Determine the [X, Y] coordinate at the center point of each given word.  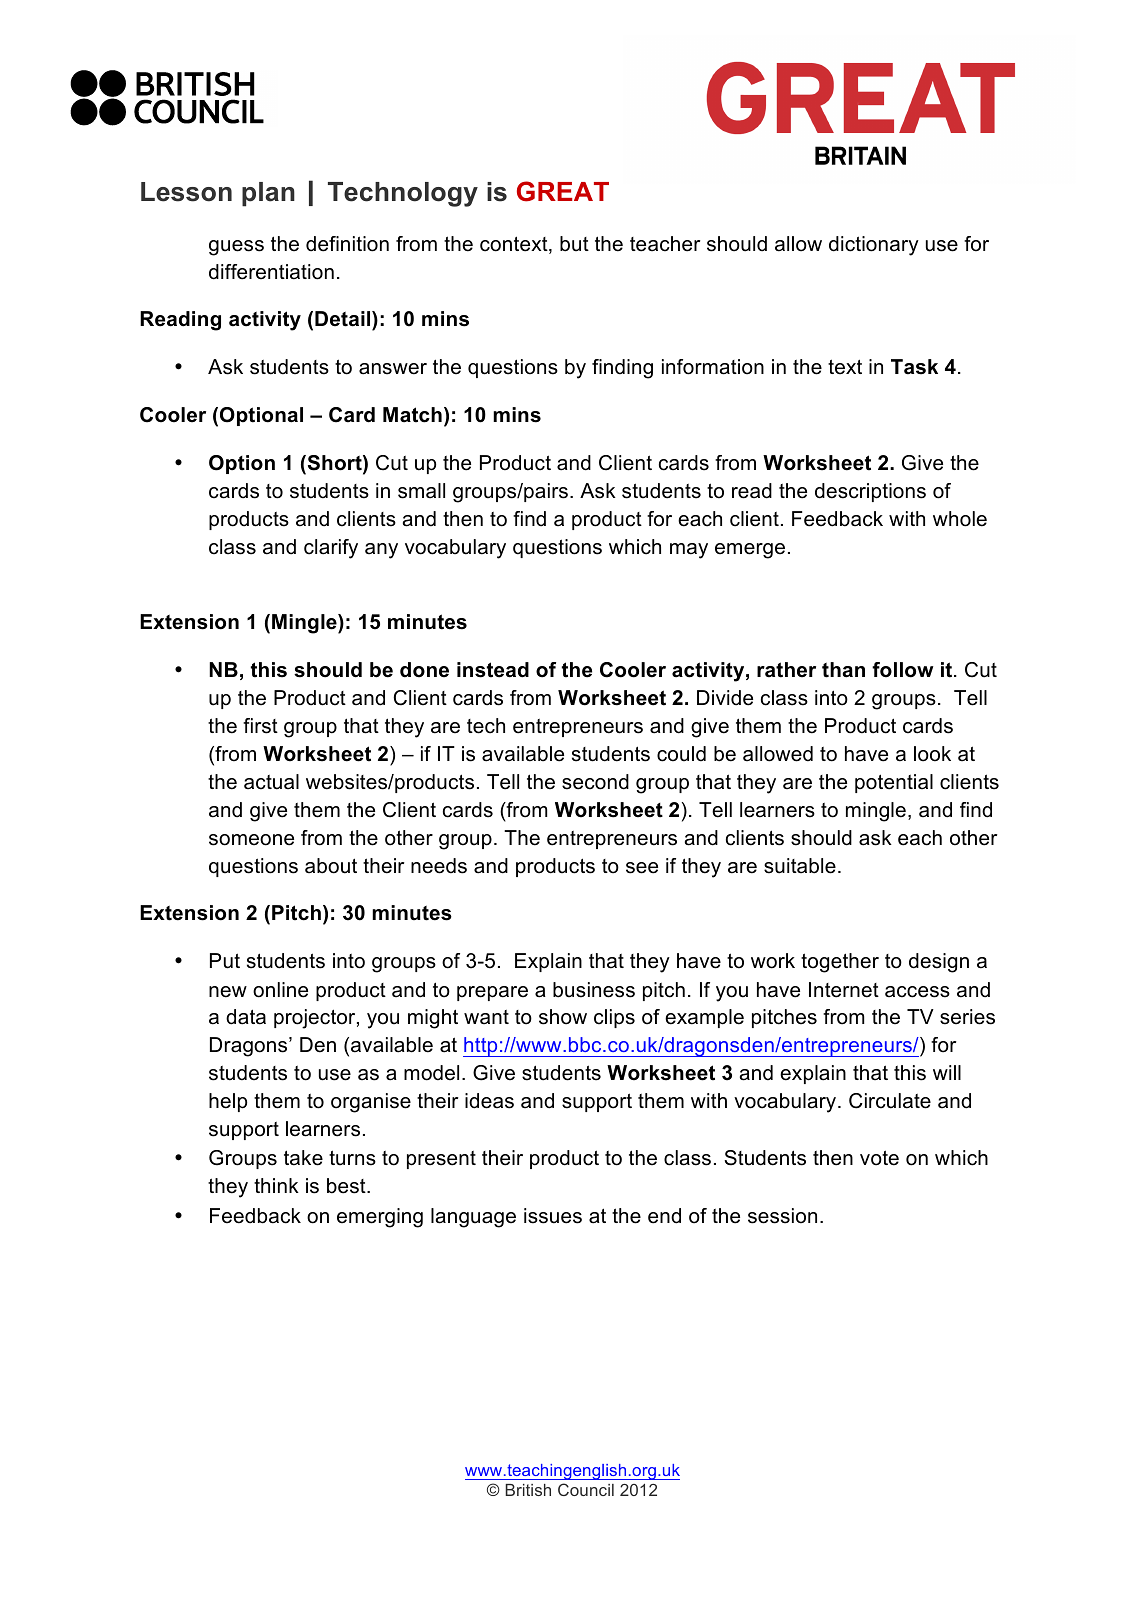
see [642, 868]
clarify [331, 549]
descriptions [870, 492]
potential [894, 783]
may [689, 551]
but [574, 244]
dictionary [874, 246]
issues [553, 1216]
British [528, 1490]
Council [586, 1489]
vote [879, 1158]
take [303, 1158]
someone [251, 840]
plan [268, 194]
